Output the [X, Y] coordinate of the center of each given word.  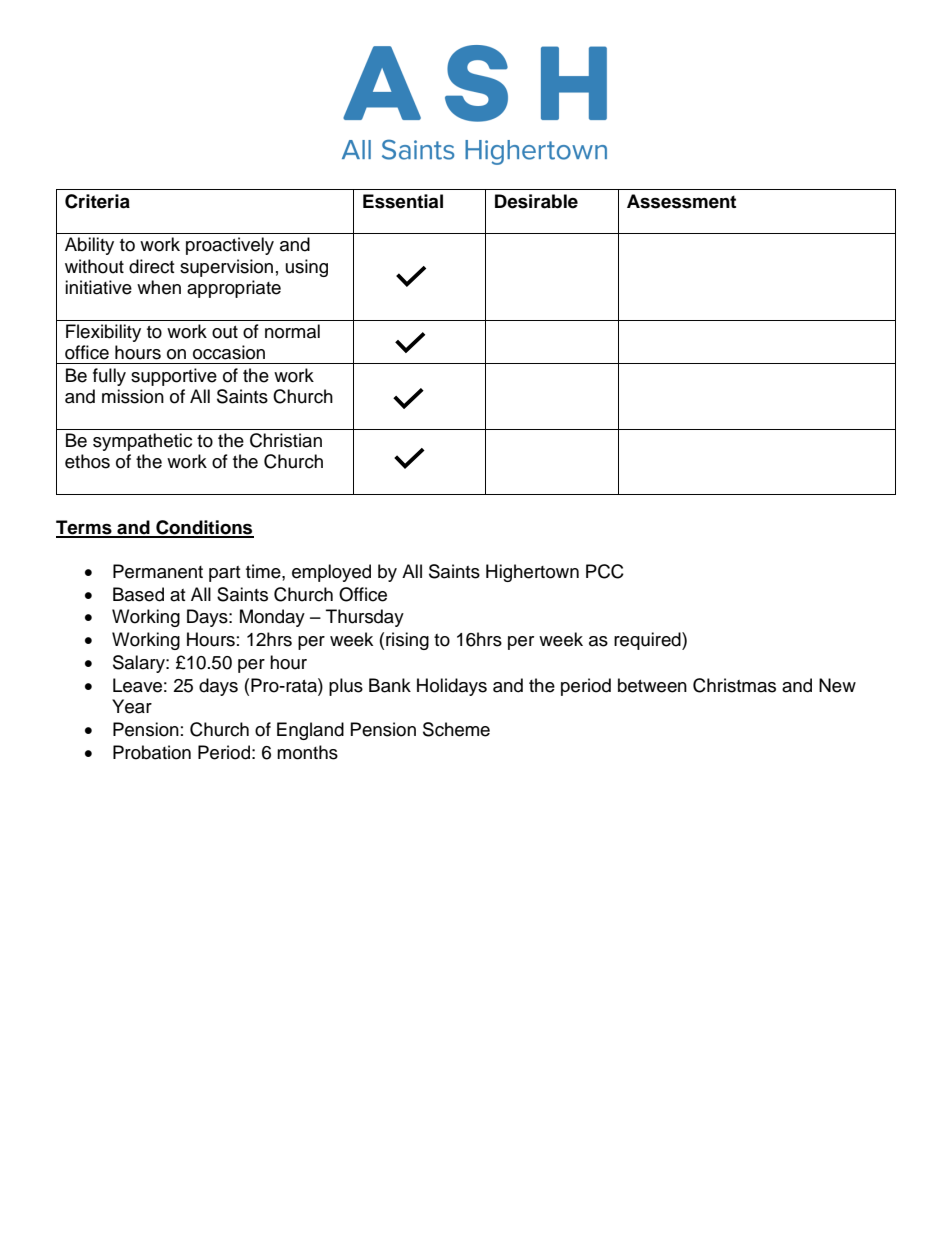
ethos [87, 461]
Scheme [456, 729]
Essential [403, 201]
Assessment [681, 201]
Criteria [97, 201]
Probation [152, 752]
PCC [605, 571]
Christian [286, 440]
